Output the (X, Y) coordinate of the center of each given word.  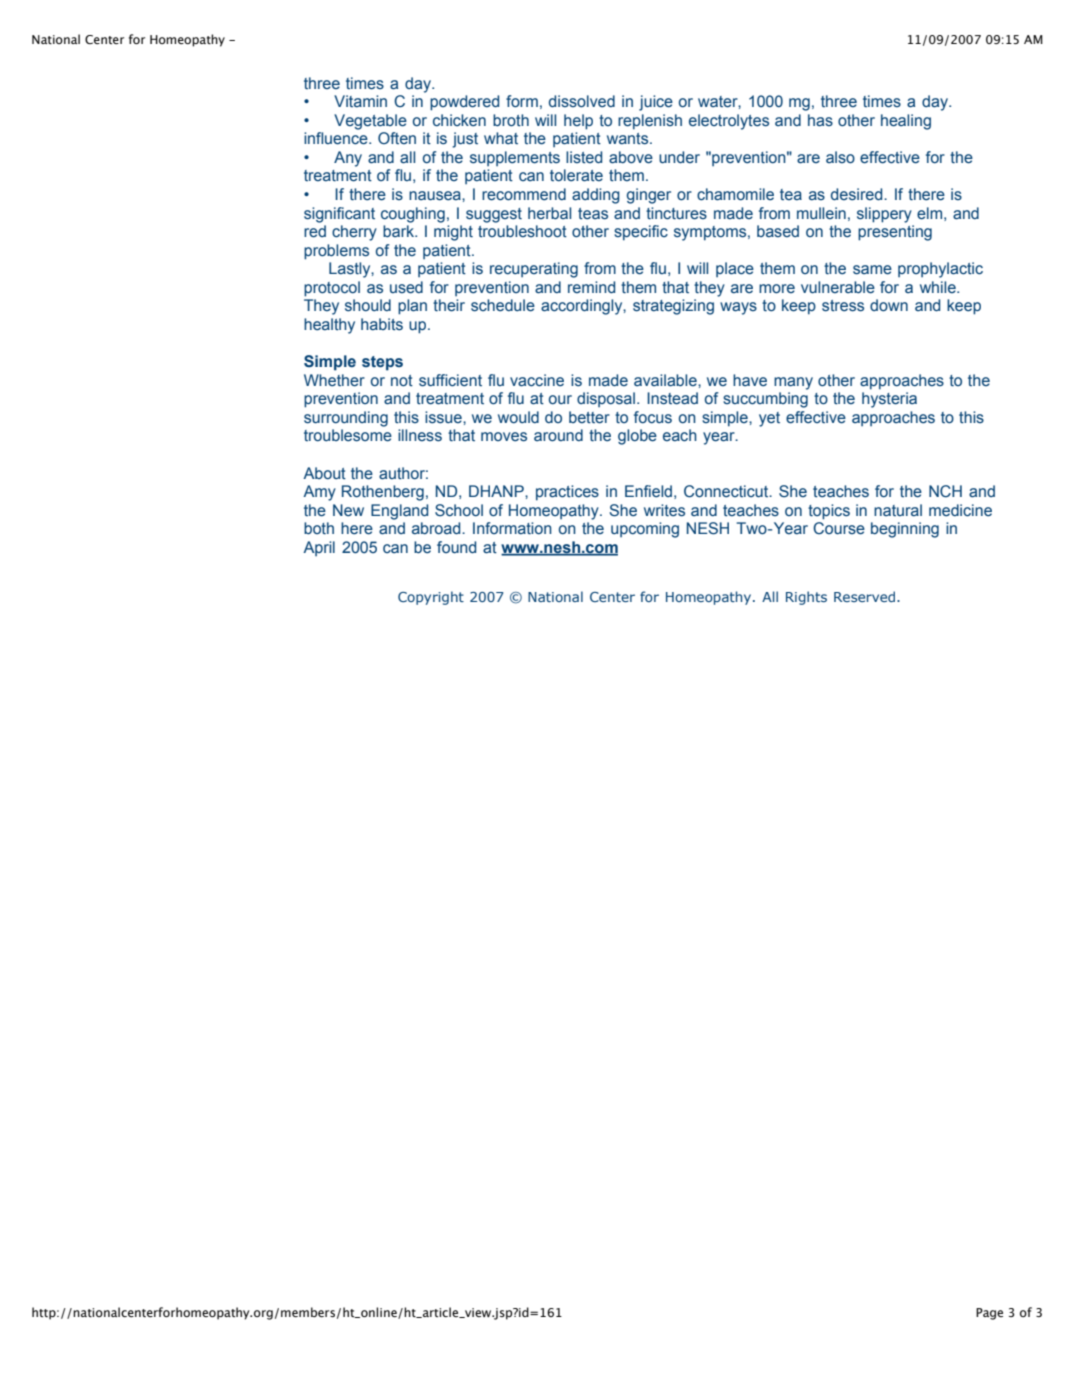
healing (906, 122)
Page (989, 1314)
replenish (650, 122)
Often (397, 138)
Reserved (866, 596)
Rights (806, 598)
